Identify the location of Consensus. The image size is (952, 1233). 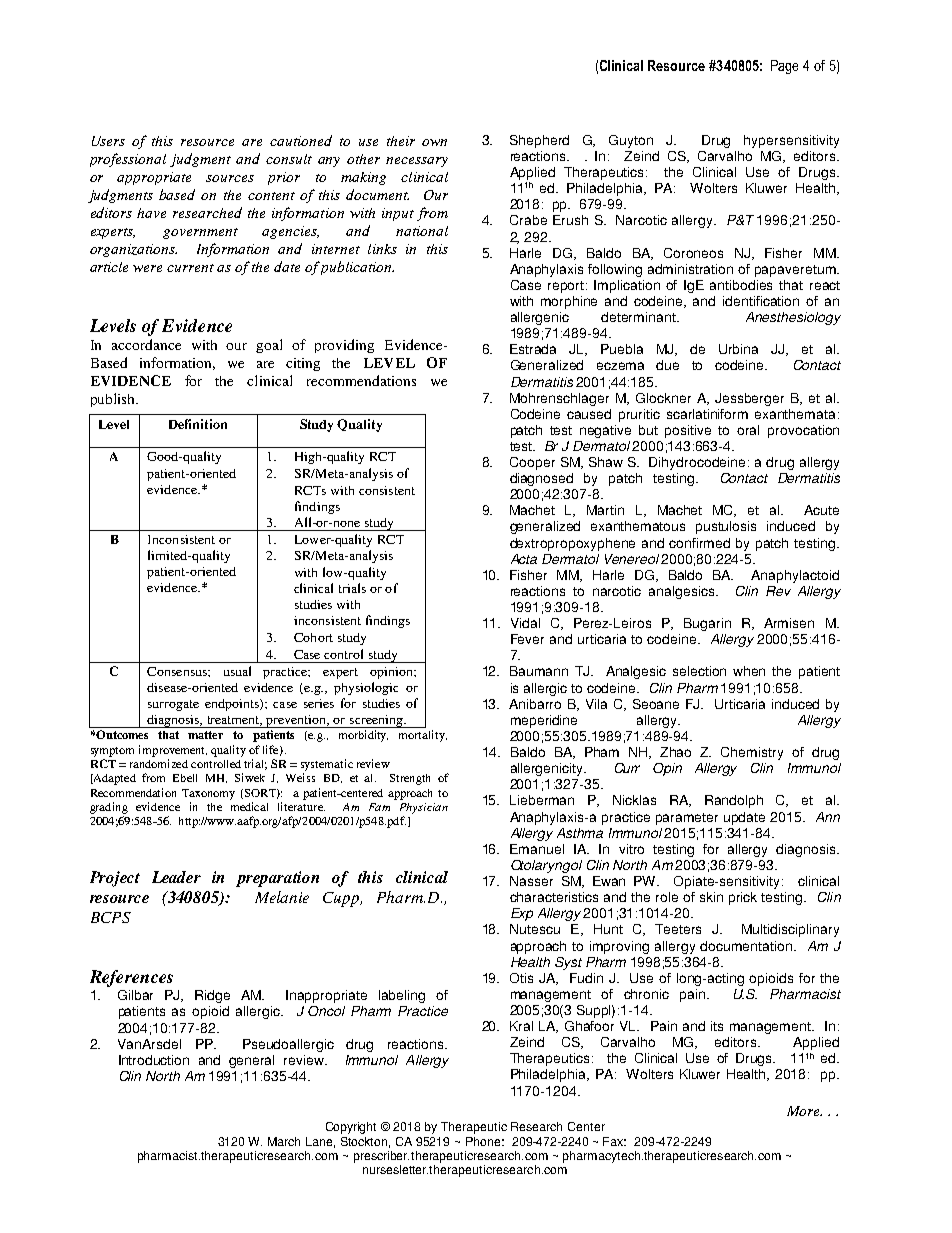
(178, 671).
